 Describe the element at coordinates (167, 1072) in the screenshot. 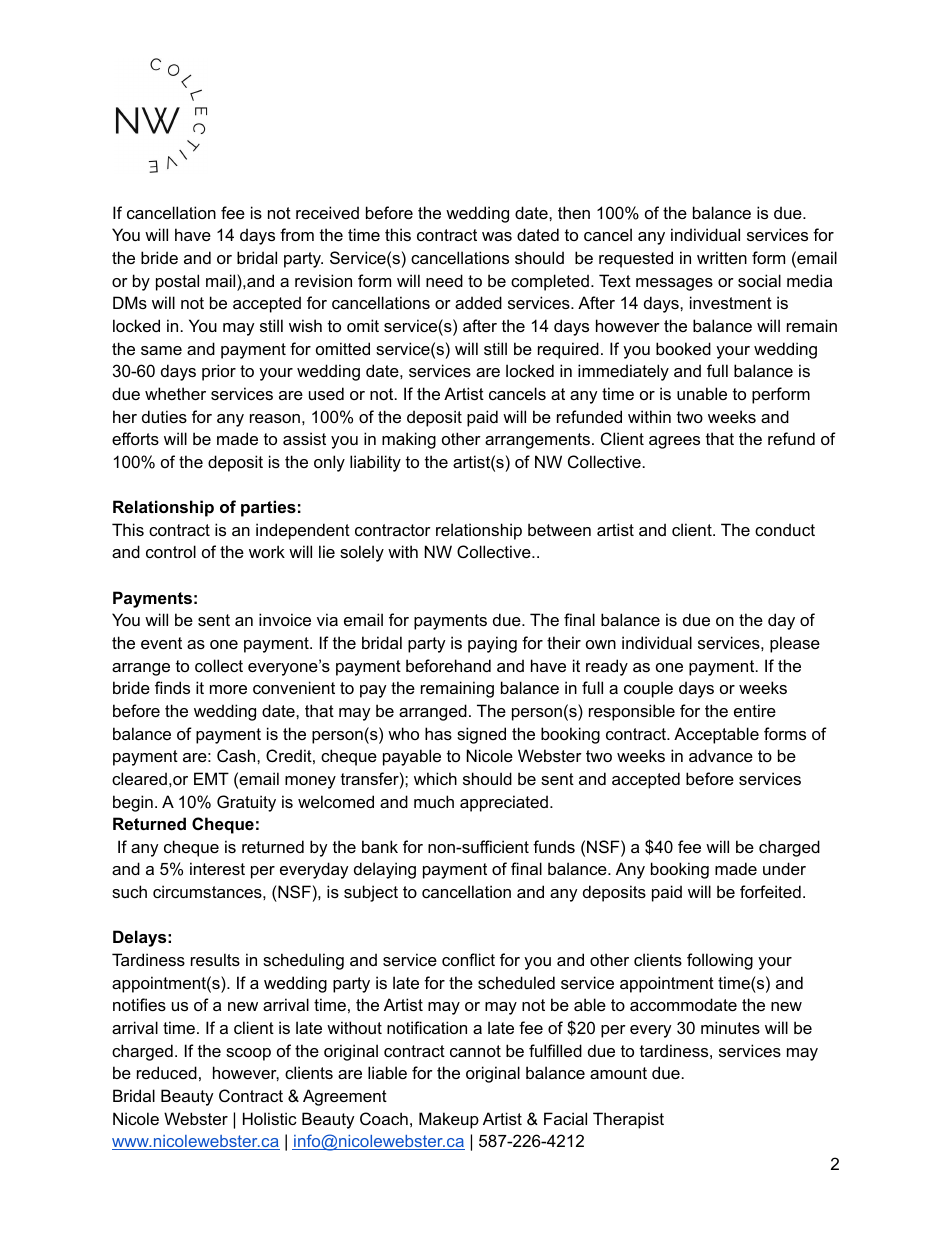

I see `reduced` at that location.
